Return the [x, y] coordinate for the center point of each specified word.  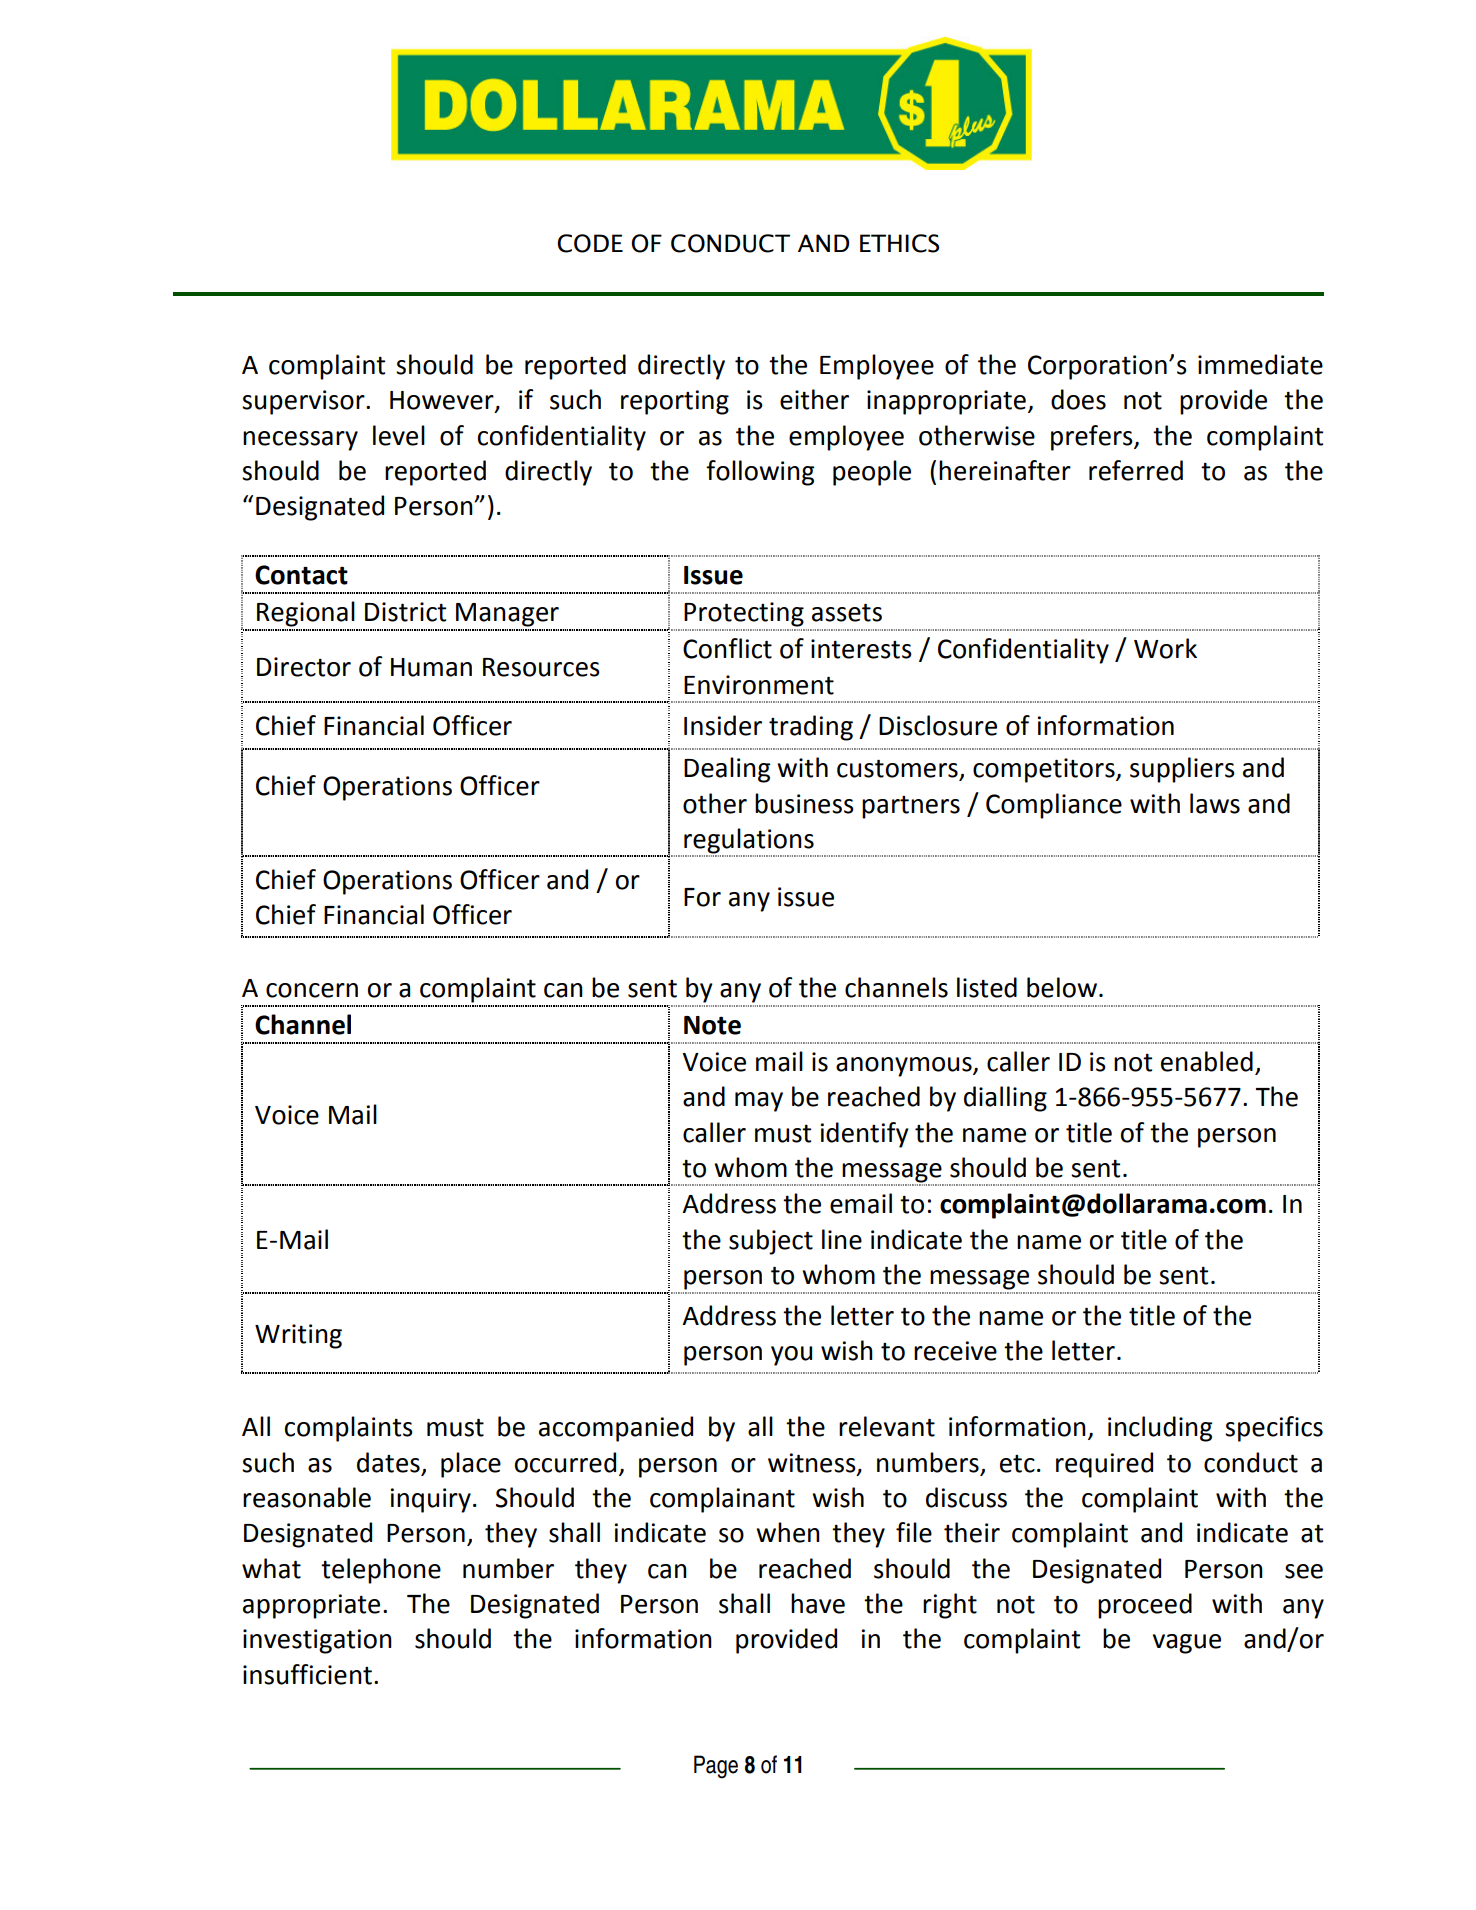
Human [431, 667]
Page [716, 1767]
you [791, 1356]
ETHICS [899, 243]
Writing [298, 1336]
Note [712, 1025]
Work [1165, 648]
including [1160, 1429]
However [443, 401]
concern [312, 990]
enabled [1207, 1061]
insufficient [307, 1674]
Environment [759, 685]
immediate [1260, 364]
